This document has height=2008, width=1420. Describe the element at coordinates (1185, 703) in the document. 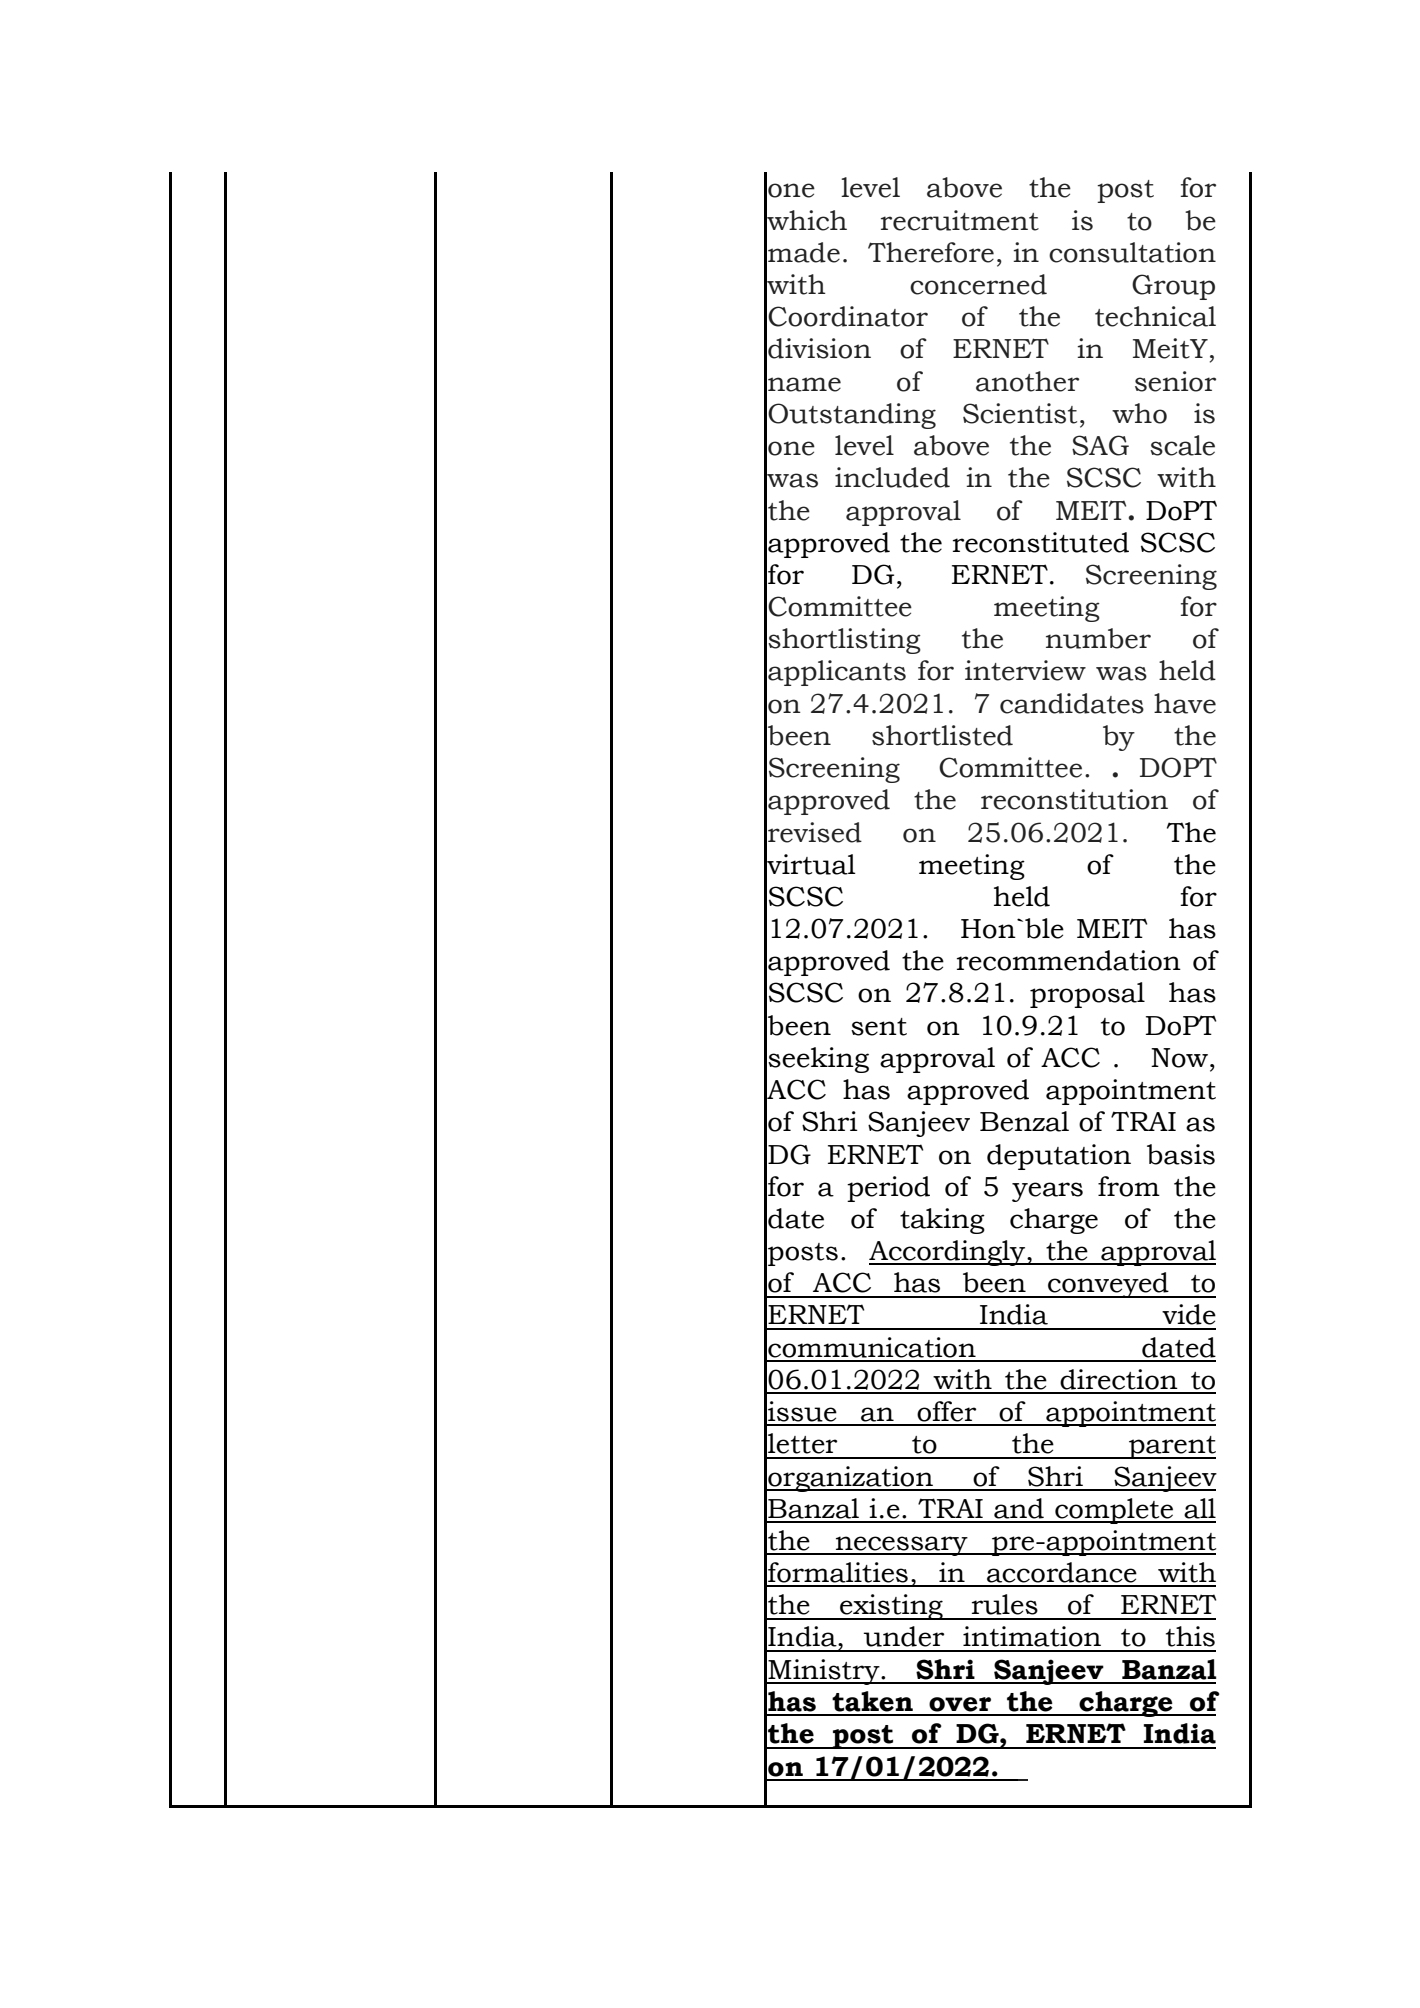

I see `have` at that location.
